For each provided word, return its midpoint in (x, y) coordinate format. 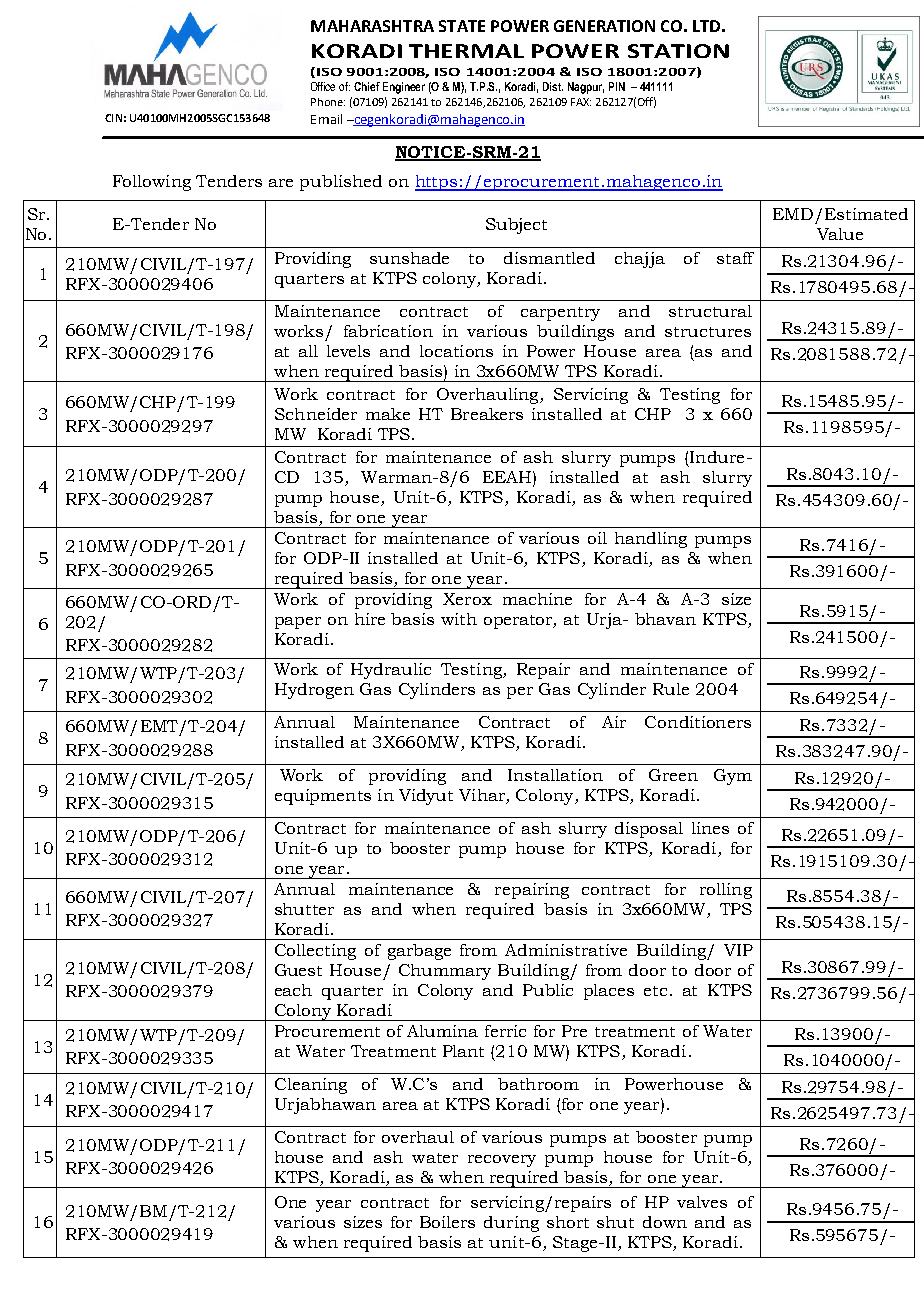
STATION (678, 51)
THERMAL (466, 51)
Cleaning (311, 1086)
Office (323, 86)
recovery (502, 1161)
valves (702, 1202)
